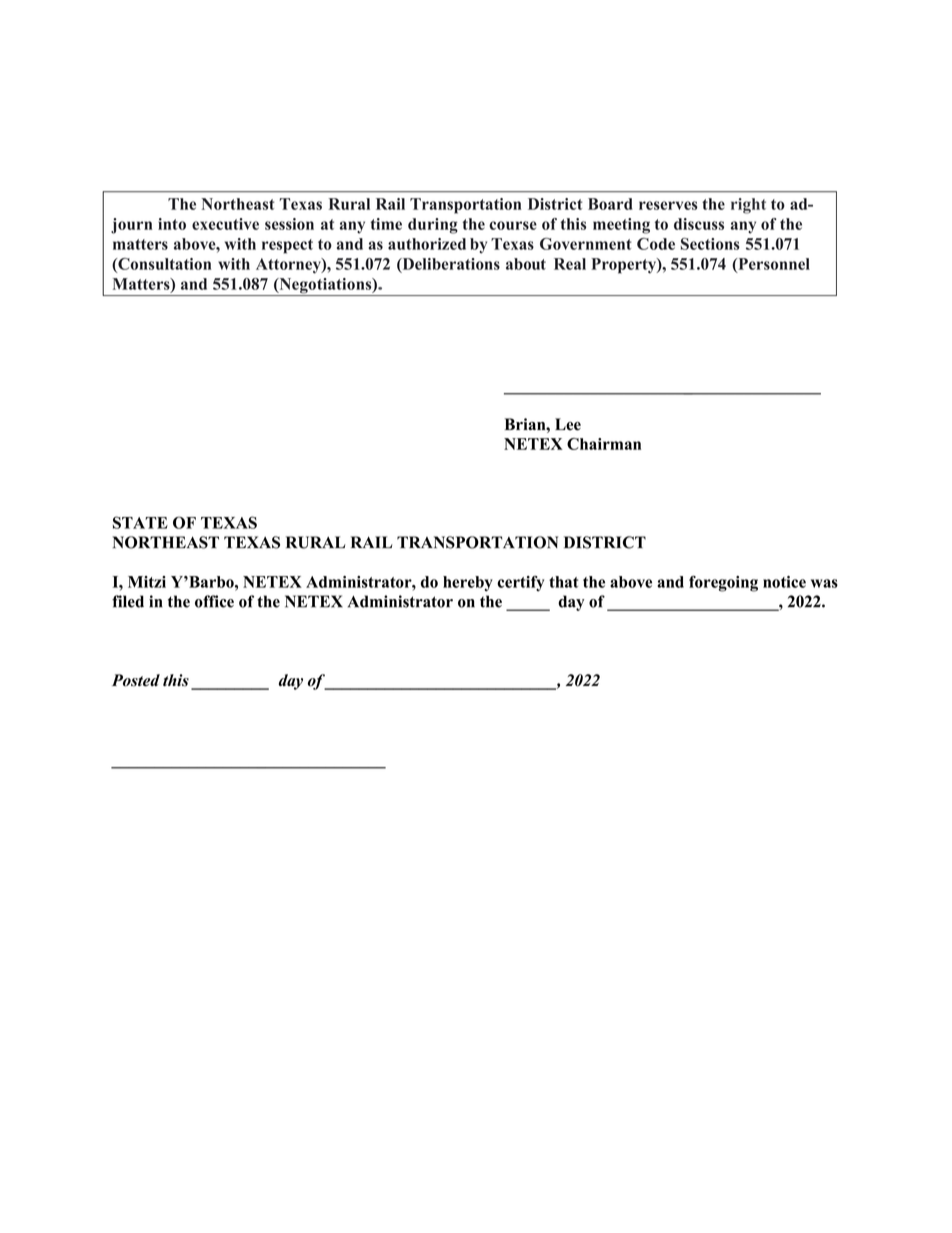 This screenshot has height=1233, width=952. I want to click on course, so click(513, 225).
